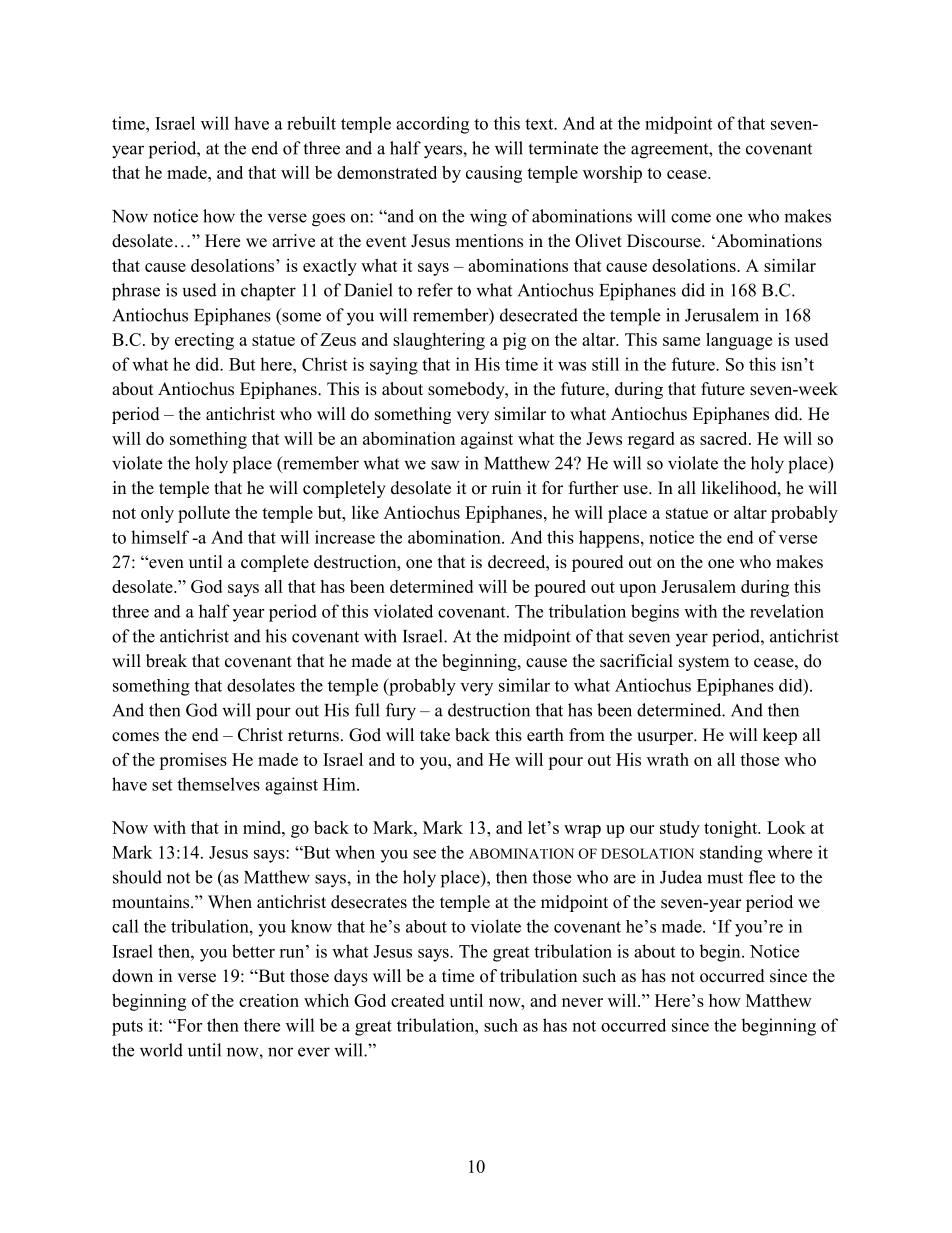  I want to click on rebuilt, so click(311, 123).
